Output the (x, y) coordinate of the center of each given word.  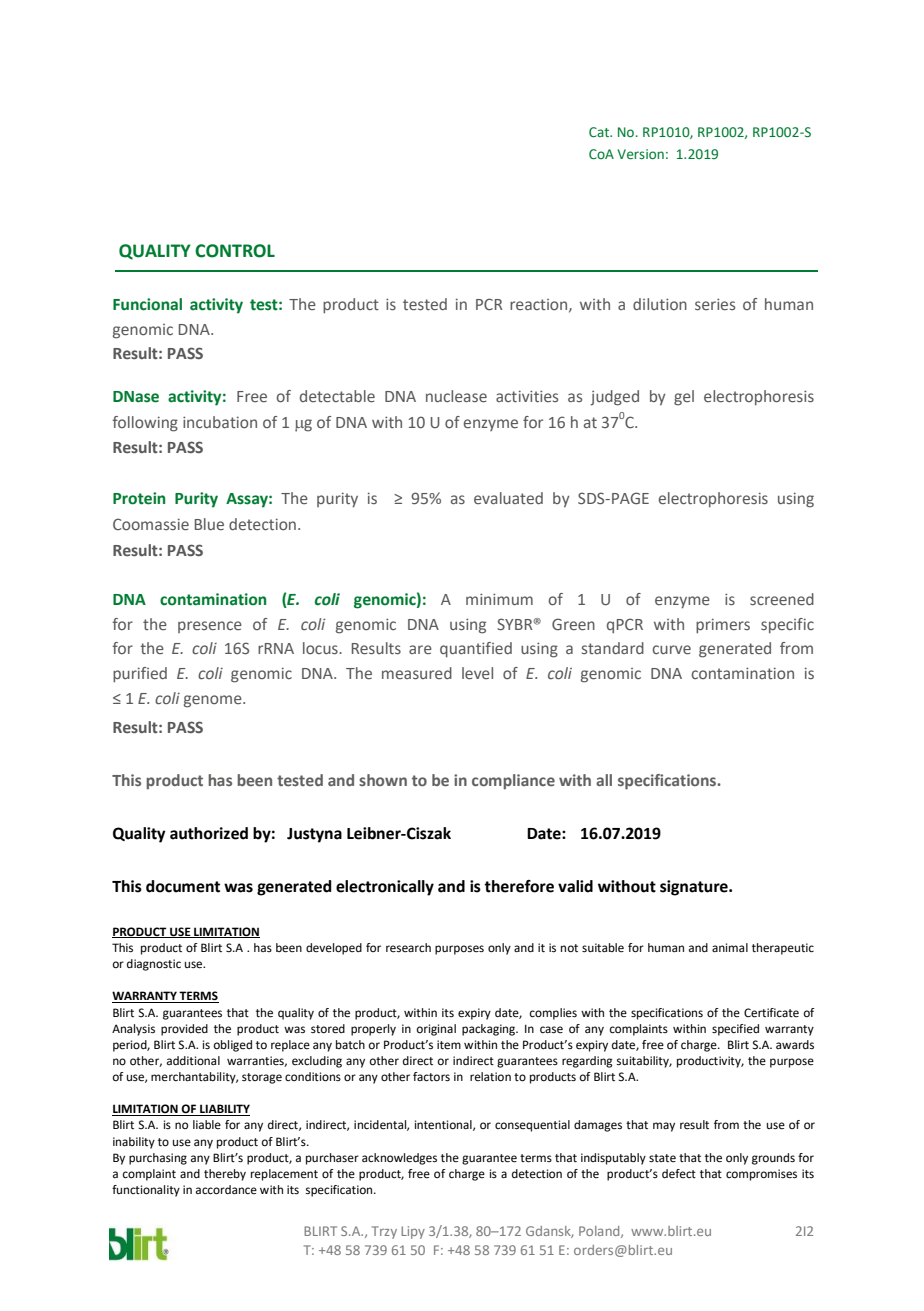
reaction (540, 305)
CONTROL (235, 251)
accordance (226, 1190)
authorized (209, 833)
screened (782, 599)
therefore (519, 886)
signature (695, 888)
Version (641, 154)
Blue (209, 524)
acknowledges (399, 1159)
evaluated (508, 498)
